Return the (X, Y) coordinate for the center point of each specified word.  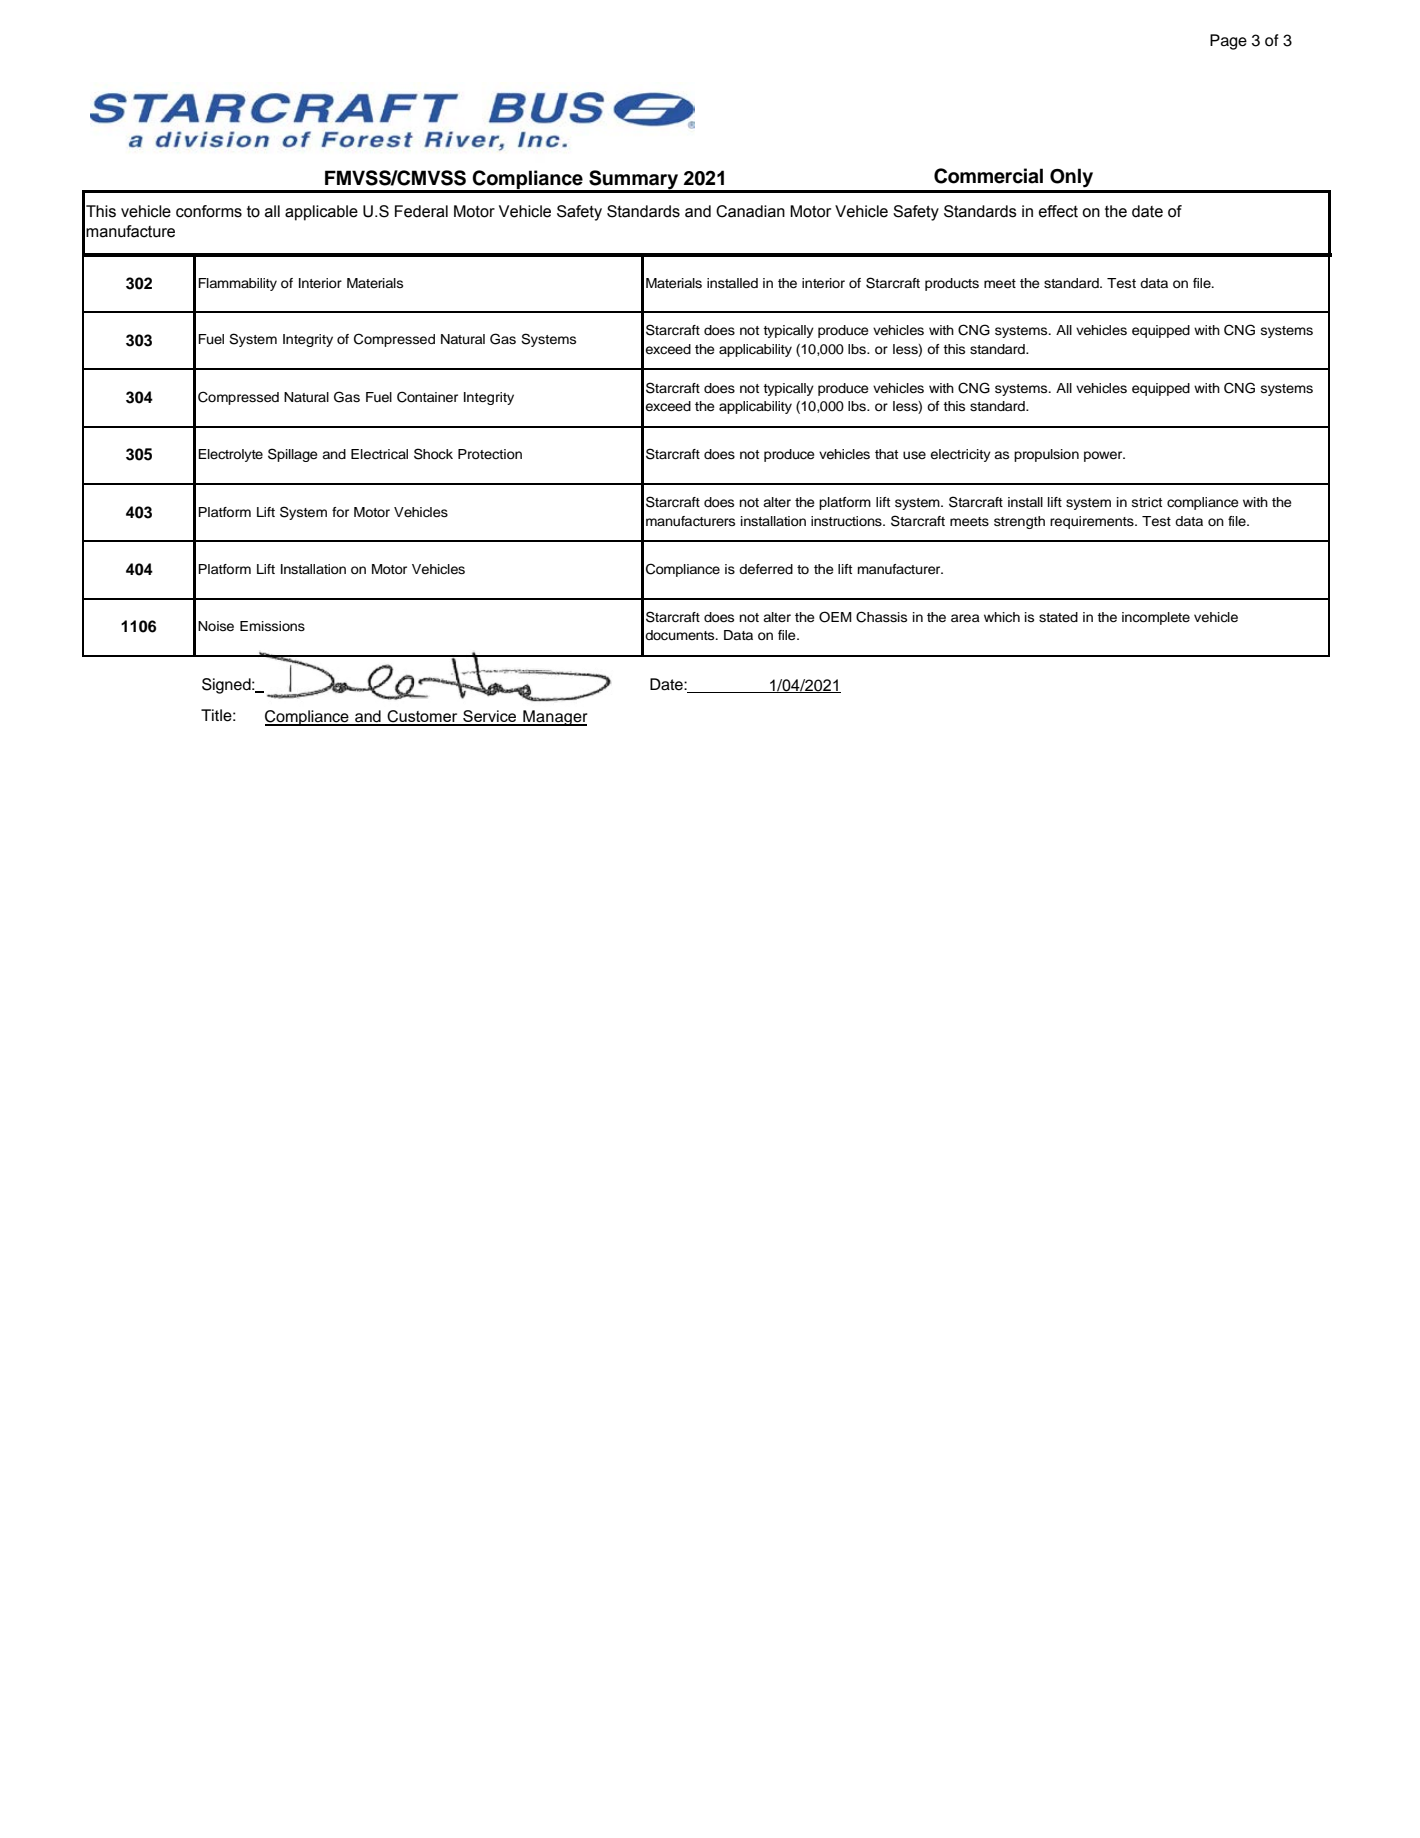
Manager (554, 718)
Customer (422, 717)
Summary (634, 181)
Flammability (237, 284)
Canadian (750, 211)
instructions (847, 521)
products (952, 284)
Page (1228, 42)
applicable (321, 213)
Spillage (292, 455)
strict (1147, 502)
